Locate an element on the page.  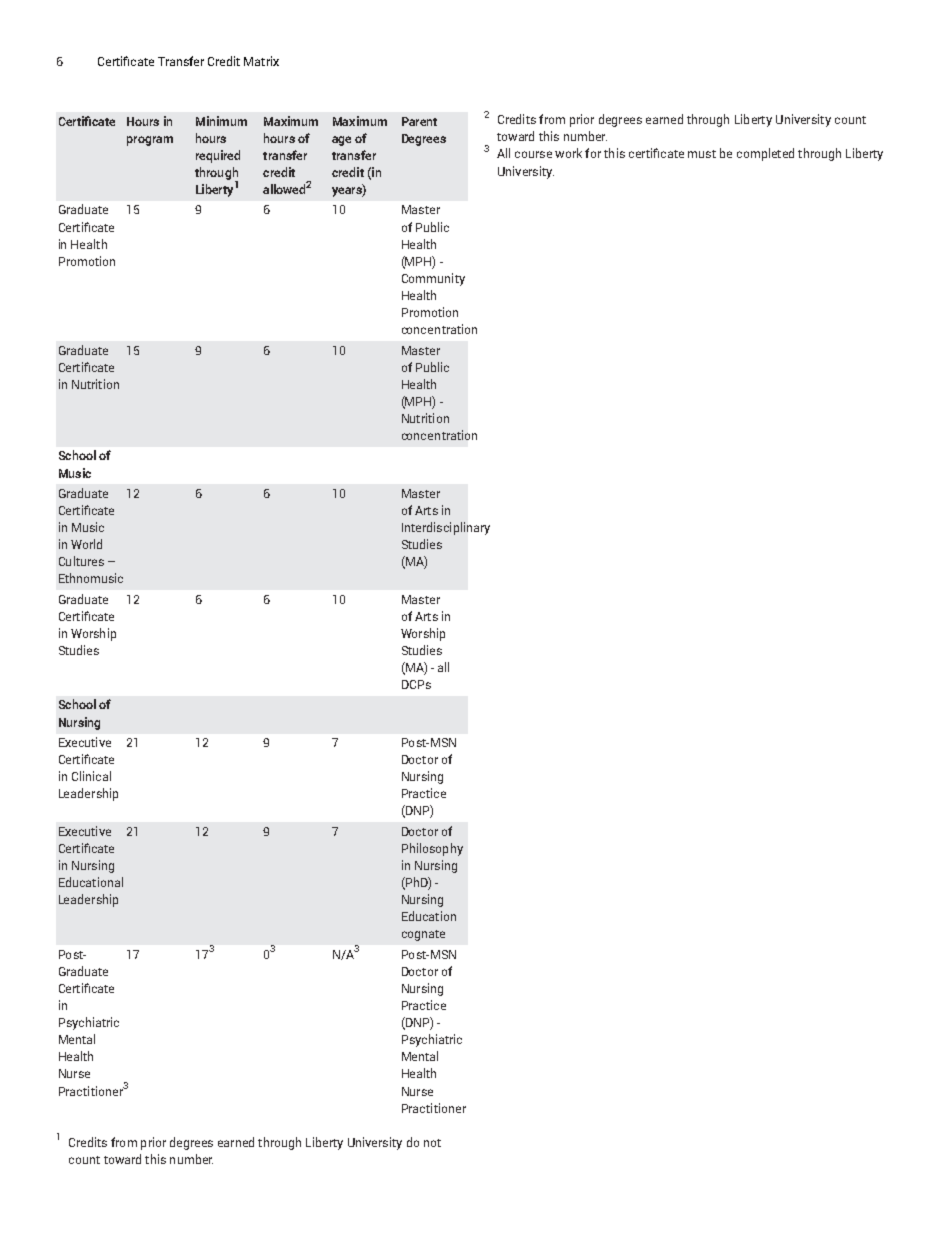
Philosophy is located at coordinates (432, 849).
